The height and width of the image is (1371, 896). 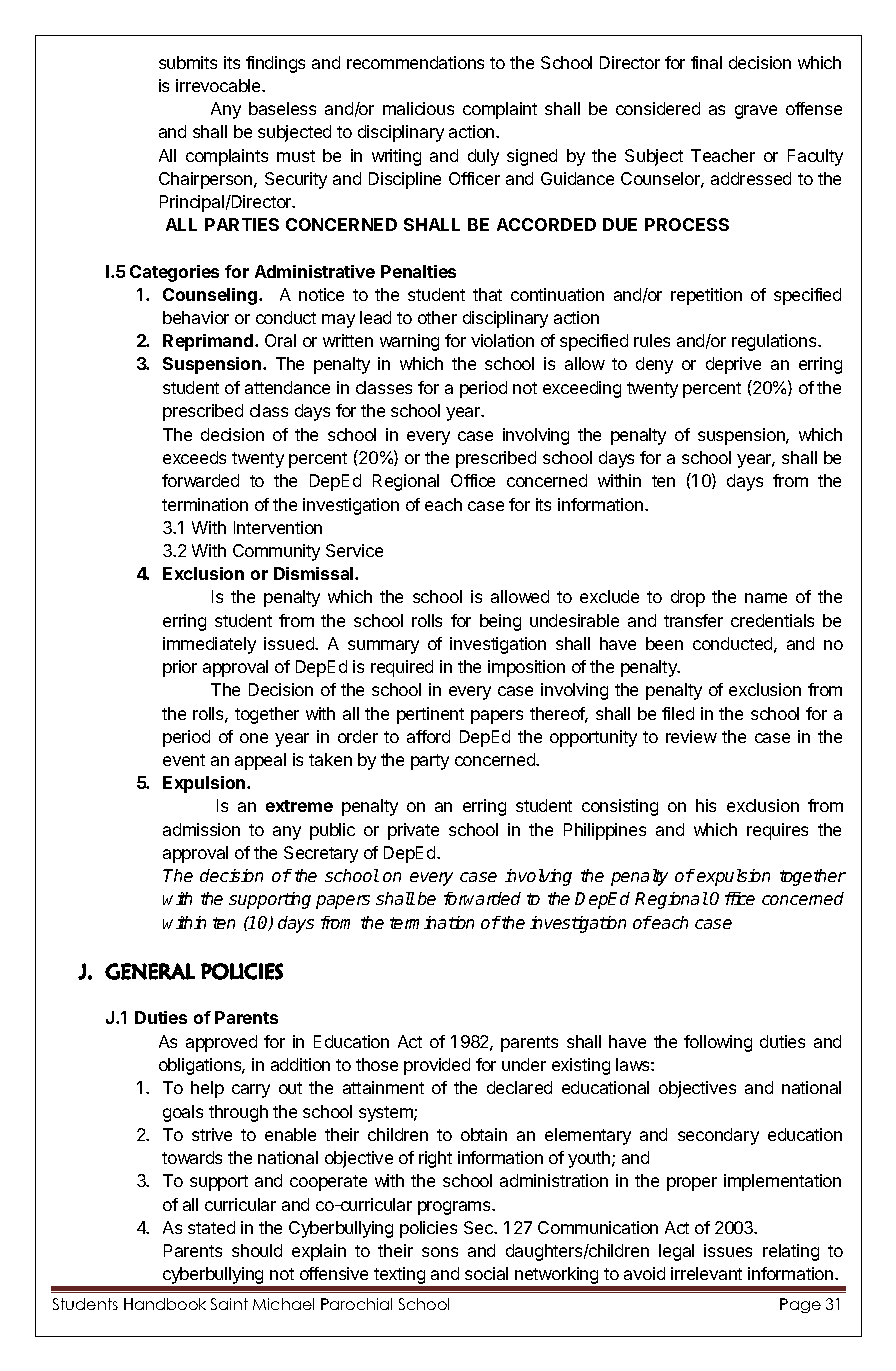 I want to click on immediately, so click(x=209, y=645).
